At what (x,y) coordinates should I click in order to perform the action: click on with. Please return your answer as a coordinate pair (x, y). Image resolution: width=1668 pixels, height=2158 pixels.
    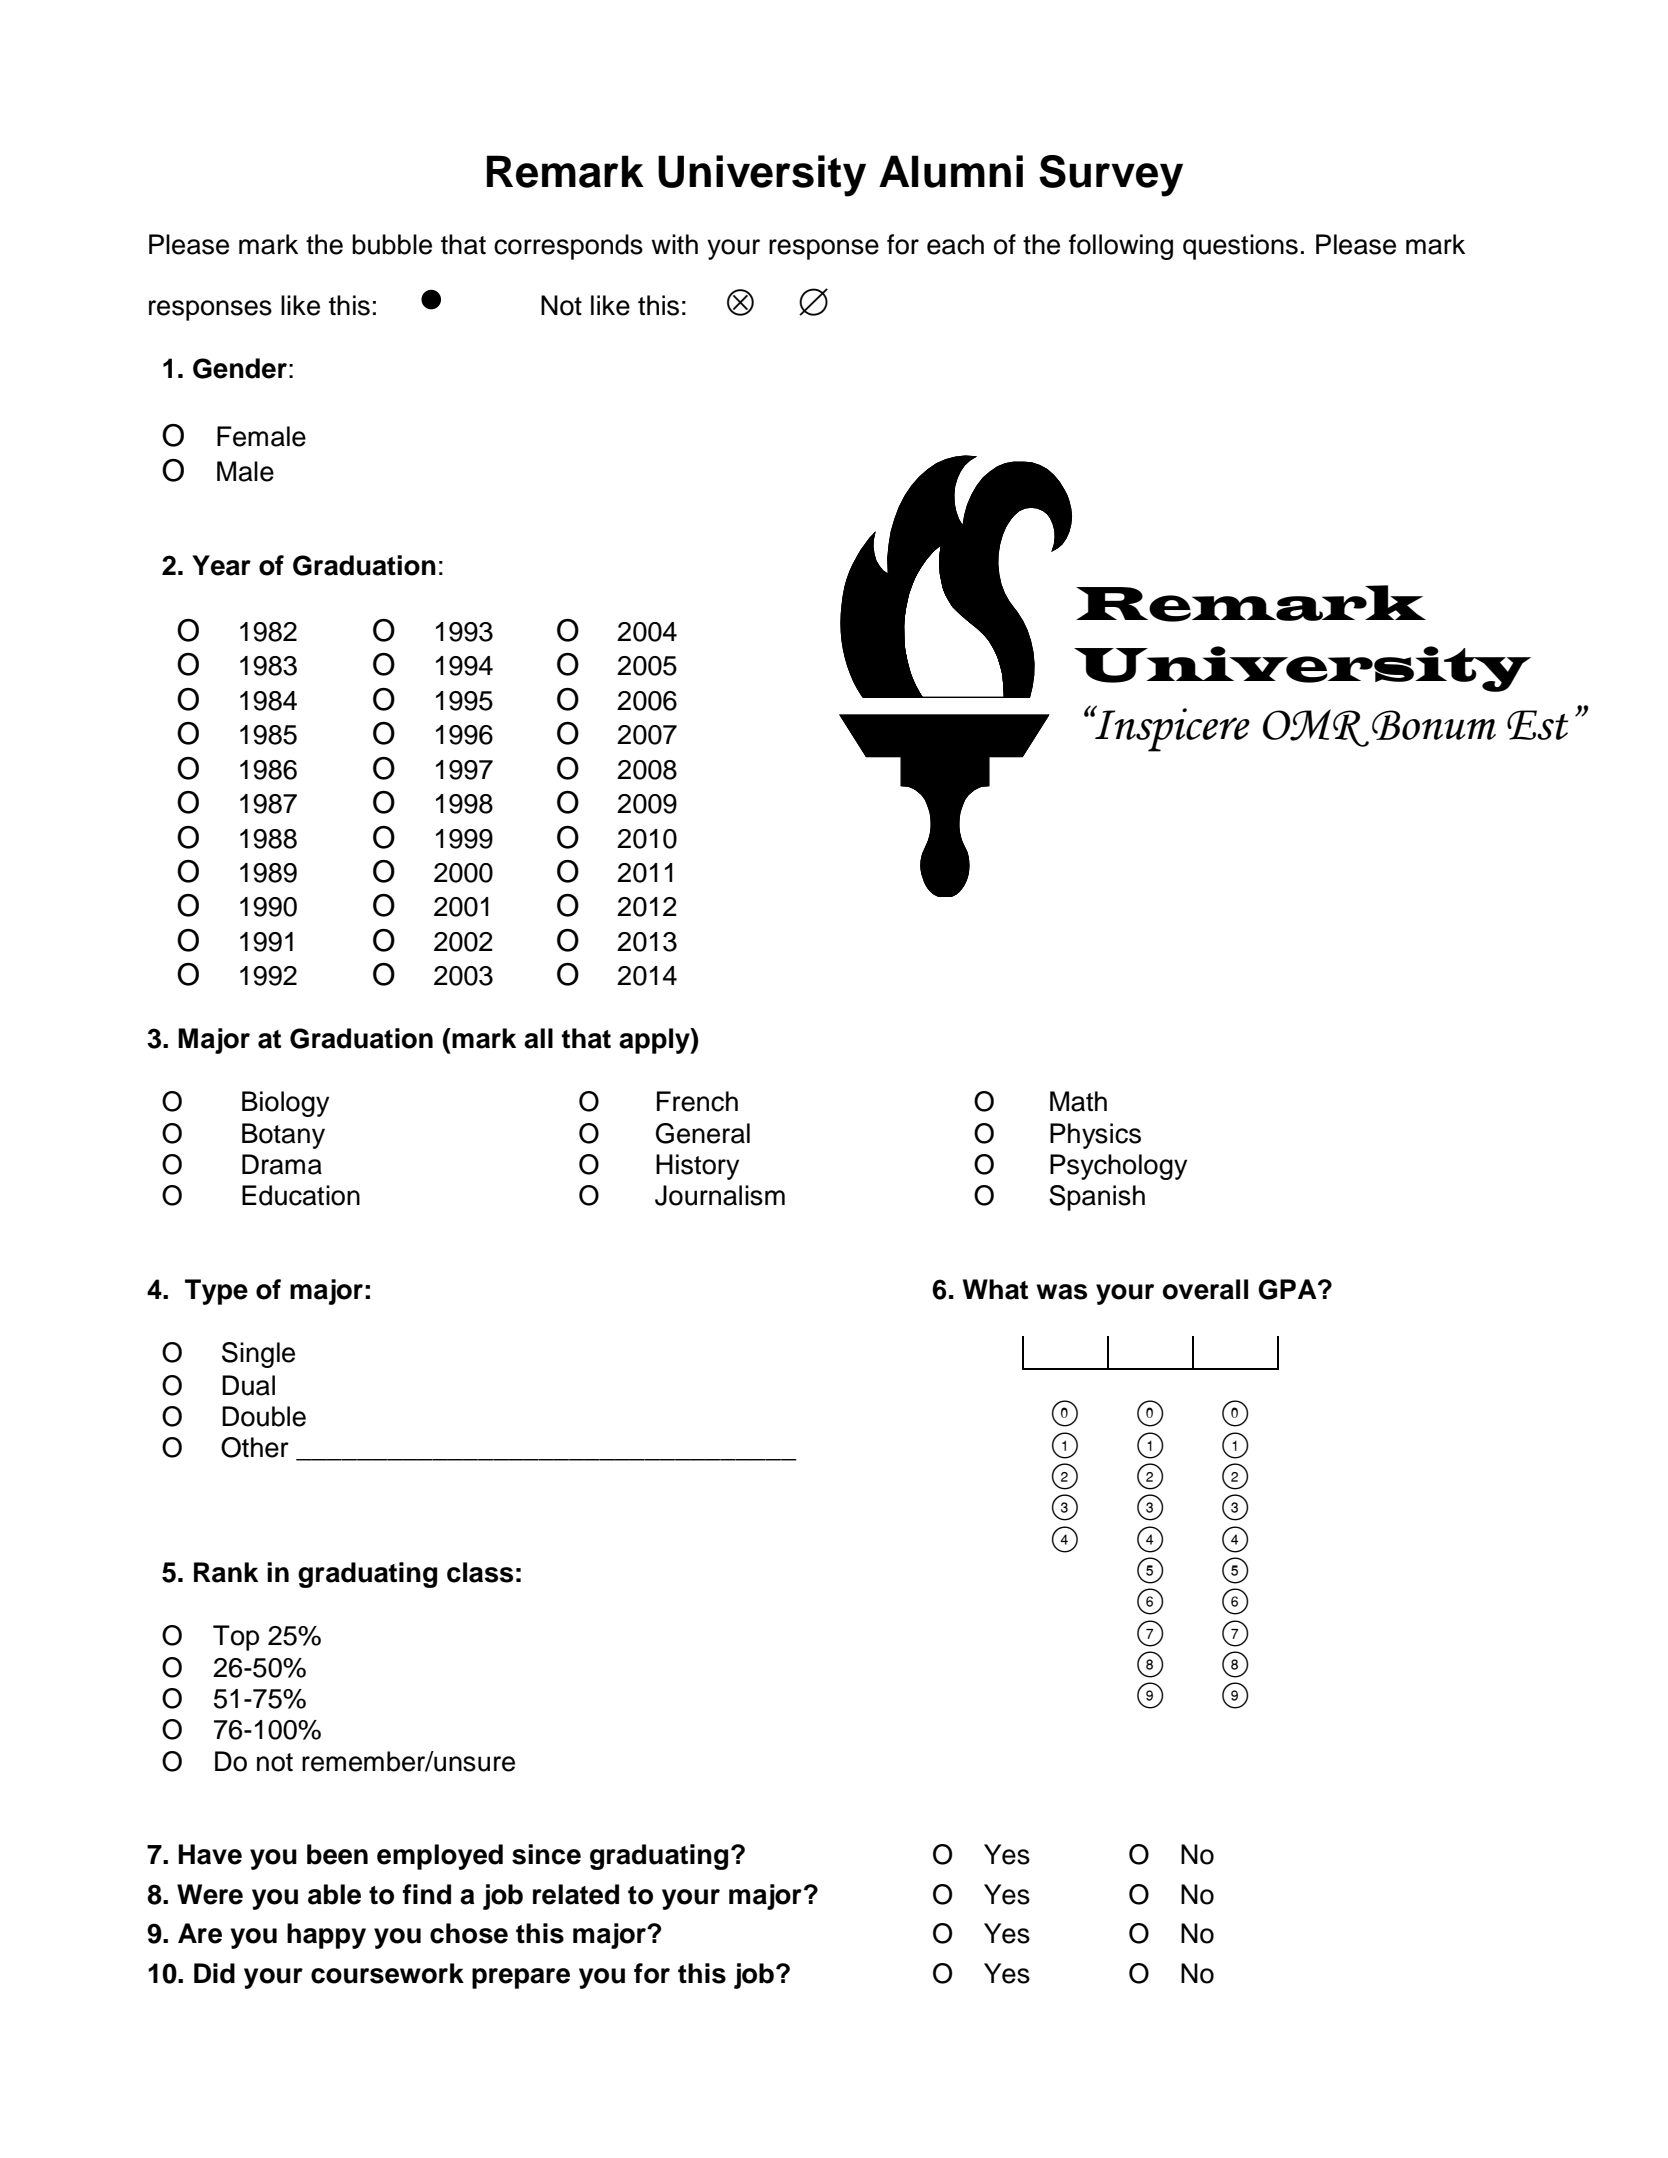
    Looking at the image, I should click on (674, 244).
